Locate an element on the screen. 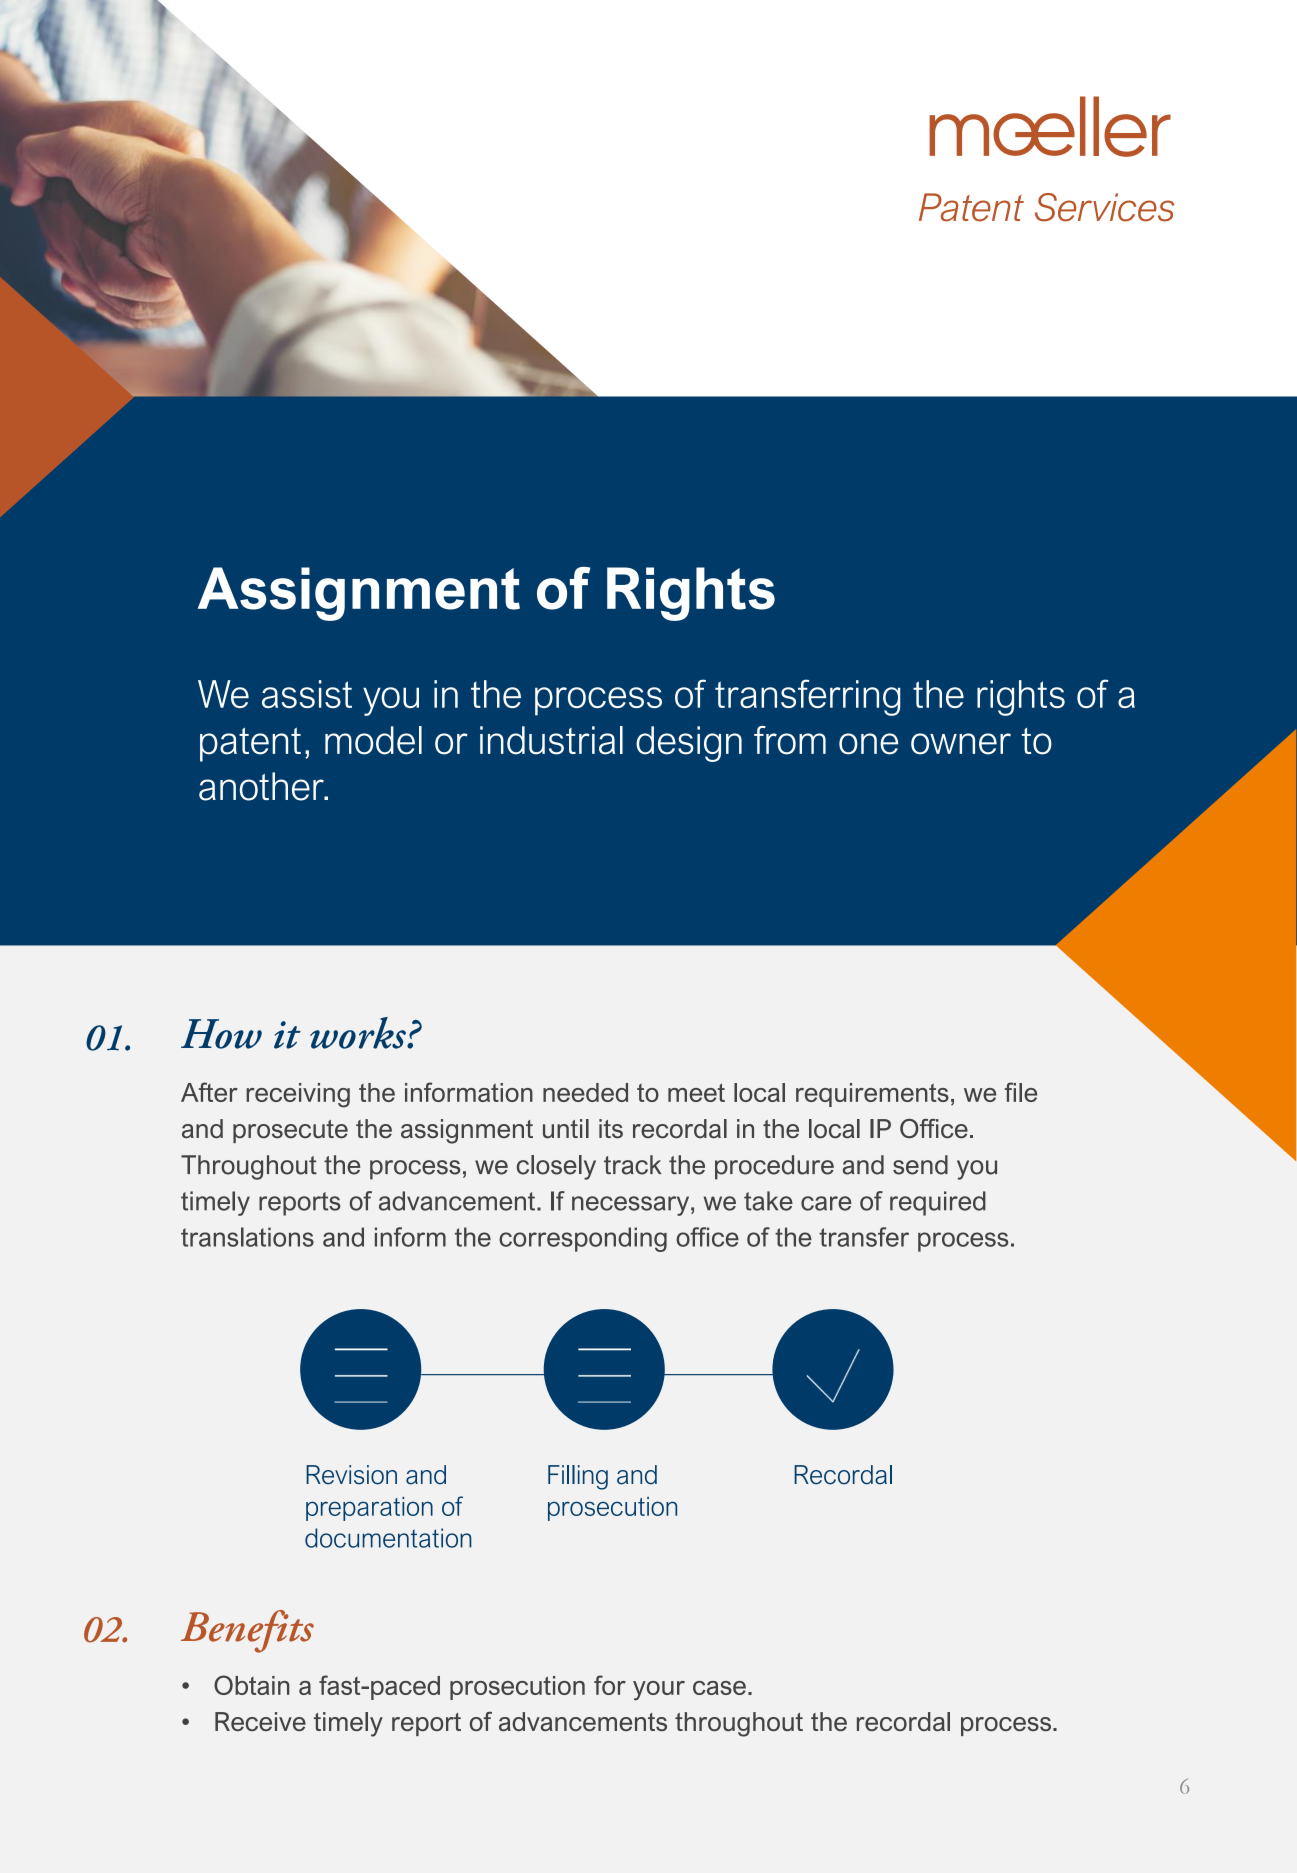  file is located at coordinates (1021, 1092).
